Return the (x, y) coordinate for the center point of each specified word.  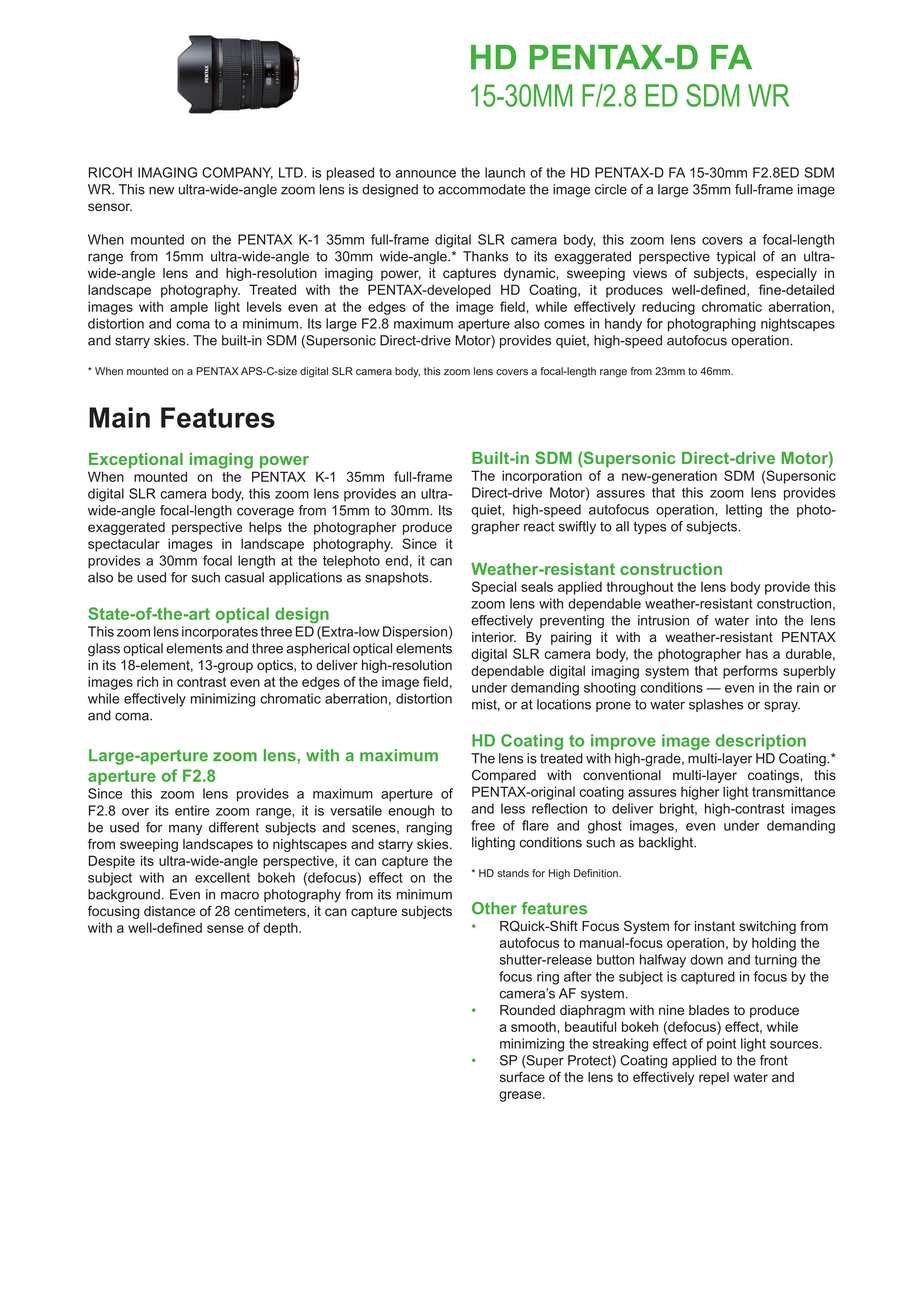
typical (736, 257)
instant (715, 926)
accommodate (481, 189)
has (757, 654)
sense (225, 929)
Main (119, 417)
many (185, 829)
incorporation (542, 477)
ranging (429, 829)
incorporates (220, 632)
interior (494, 637)
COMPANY (237, 173)
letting (744, 511)
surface (522, 1077)
